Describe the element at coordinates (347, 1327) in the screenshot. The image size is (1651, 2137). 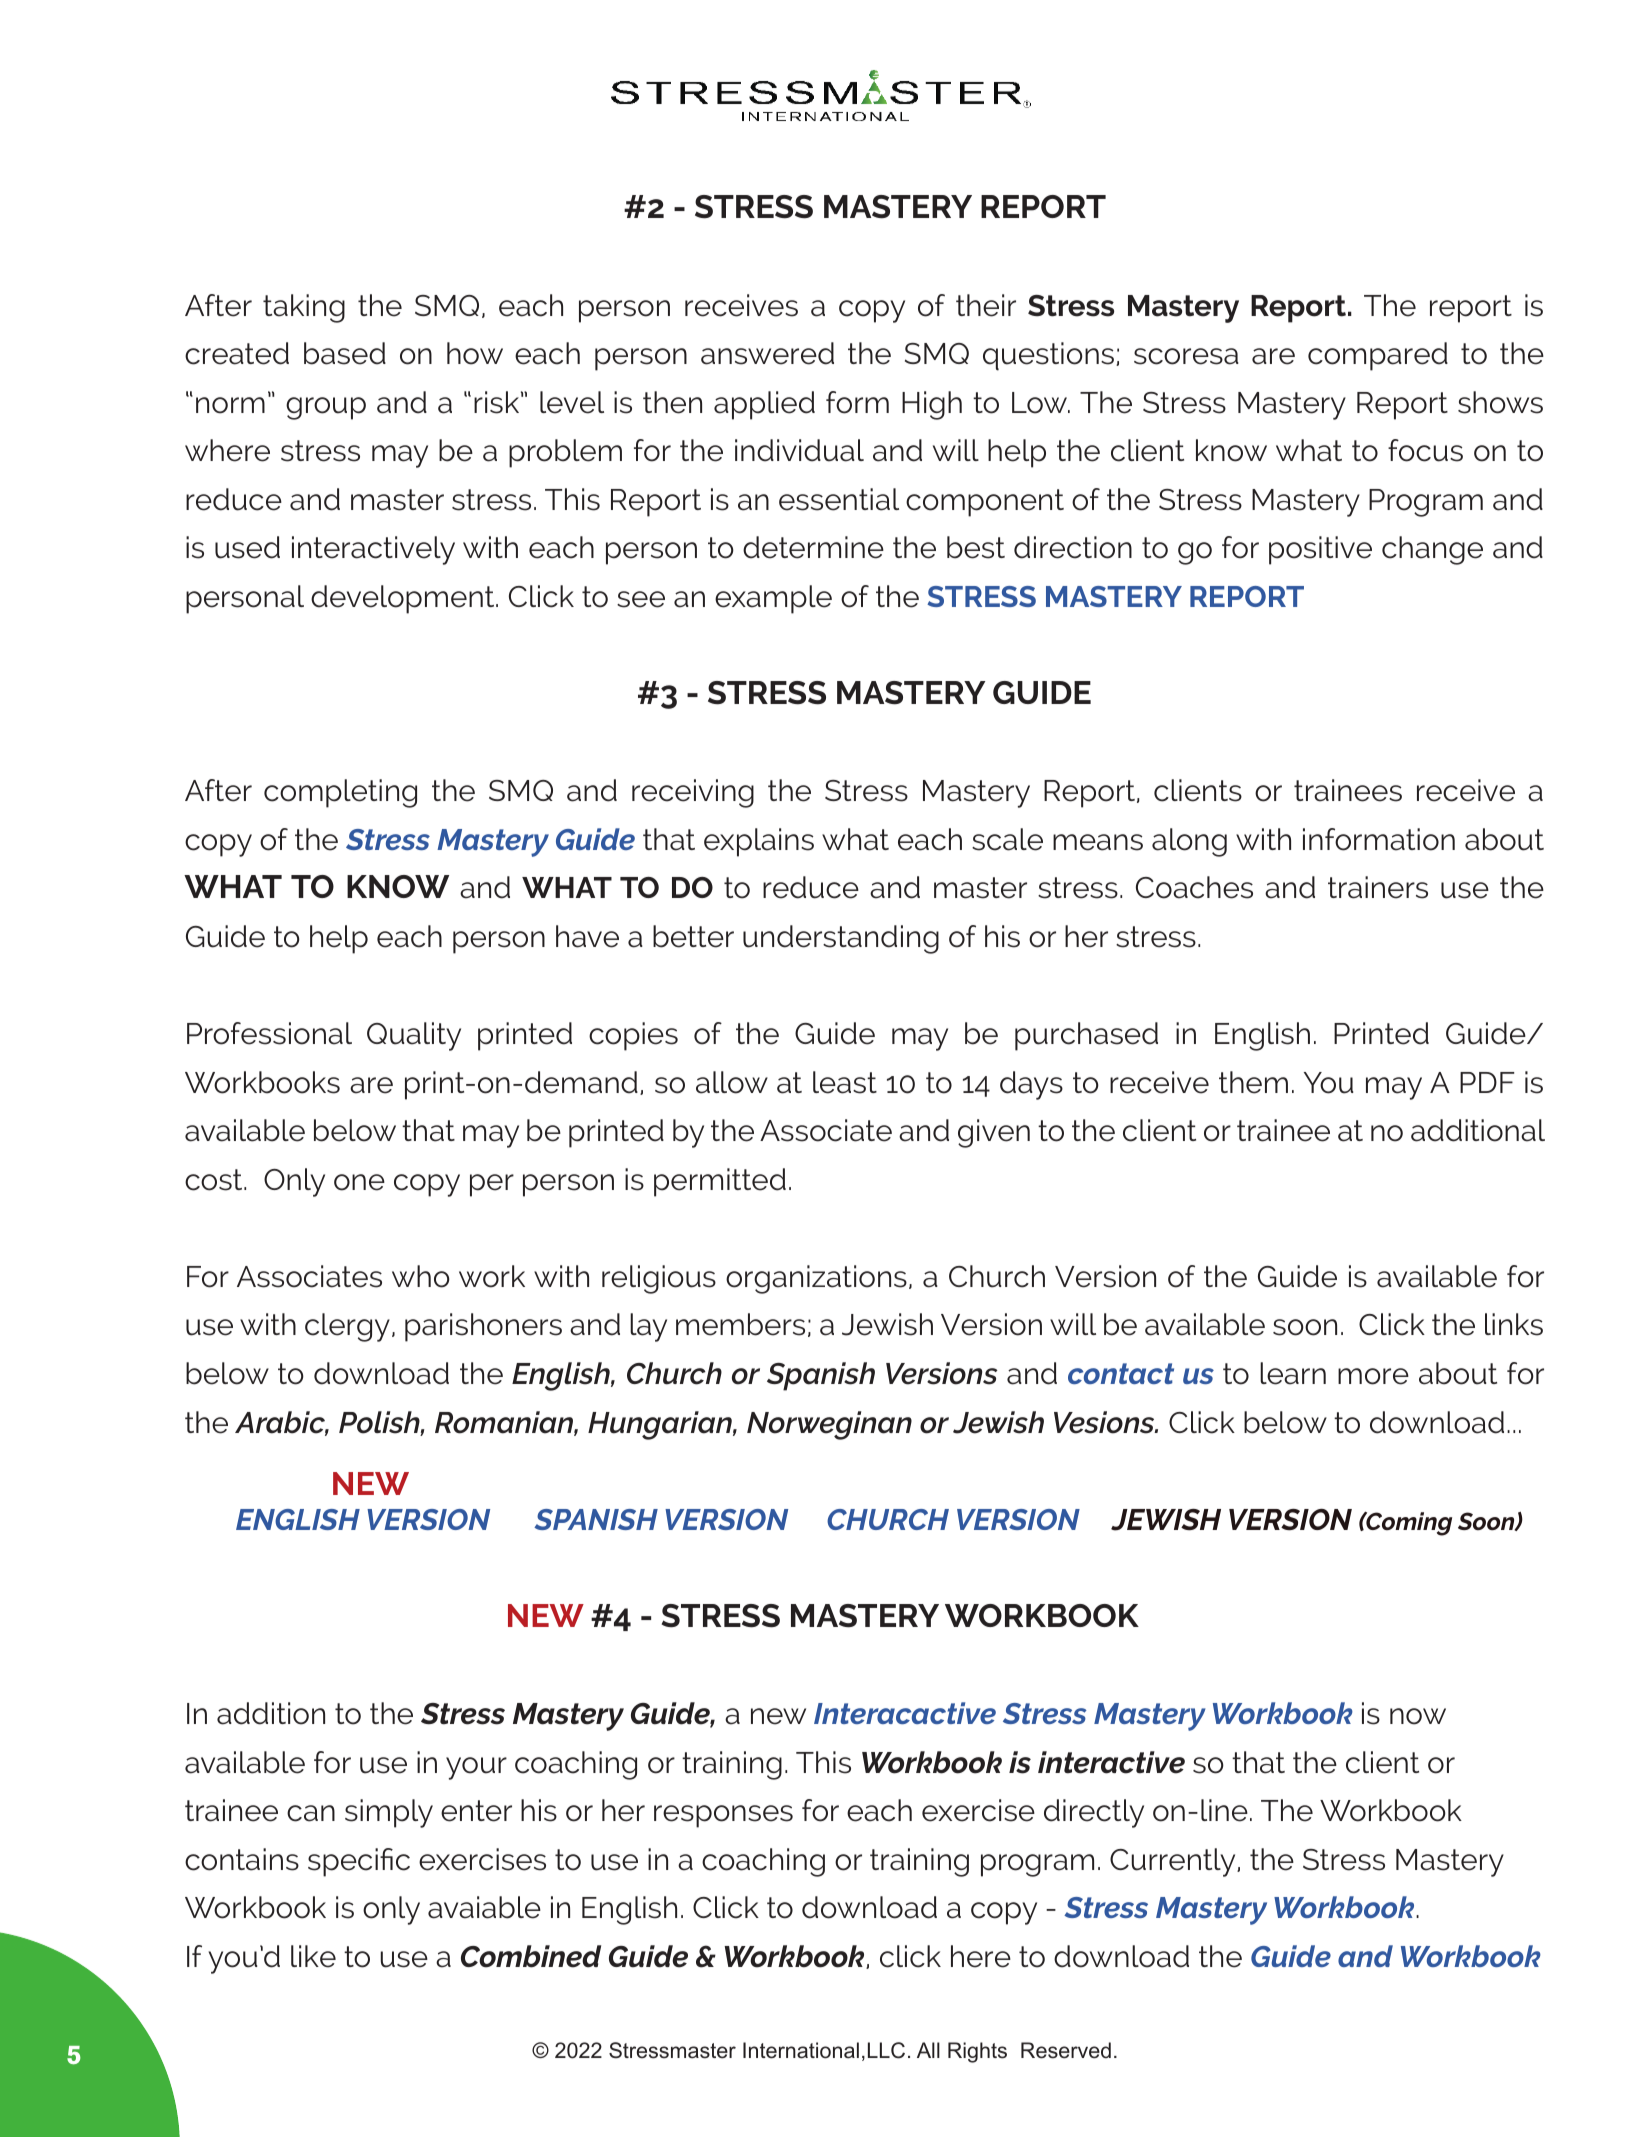
I see `clergy` at that location.
